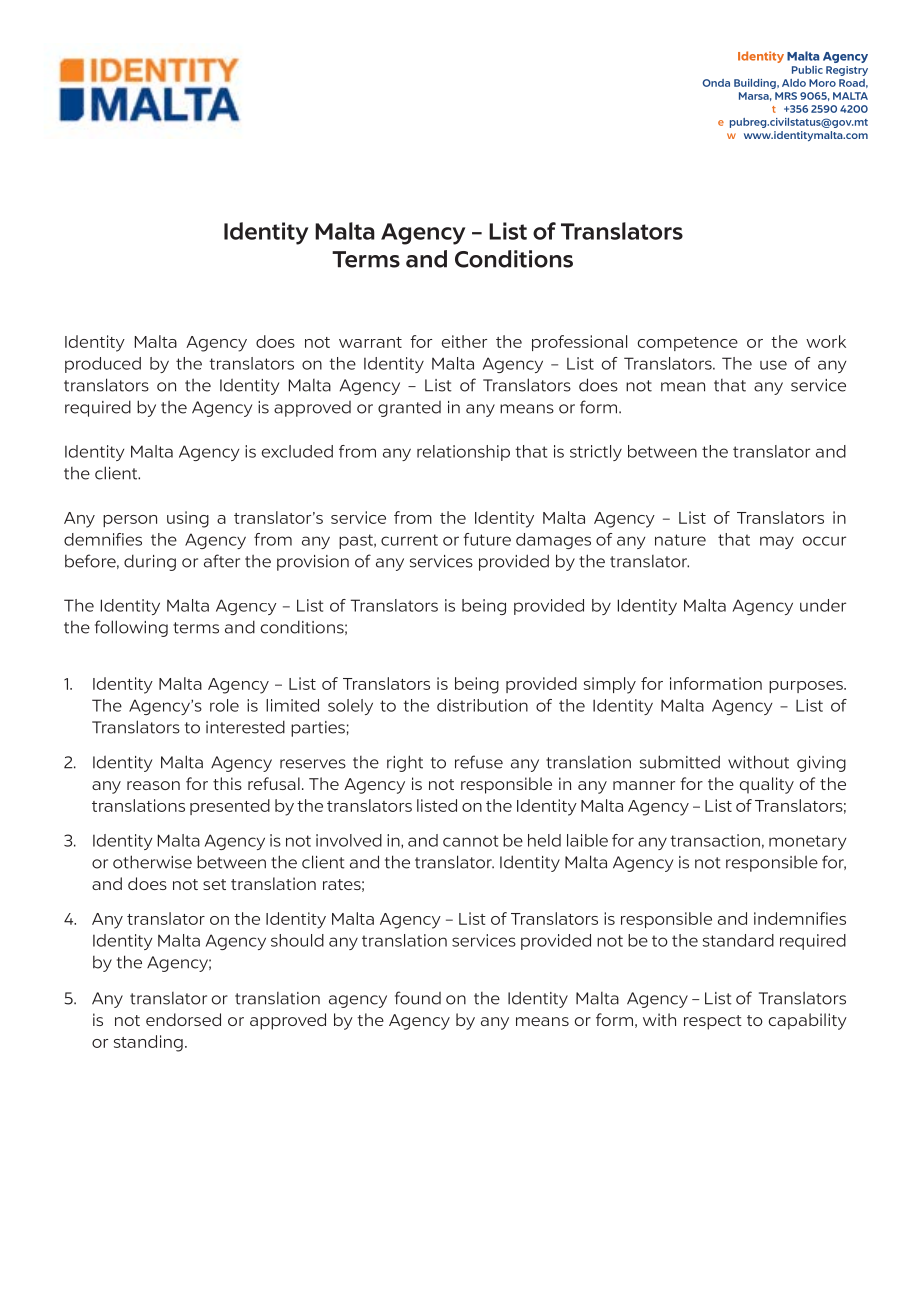  Describe the element at coordinates (103, 365) in the document. I see `produced` at that location.
